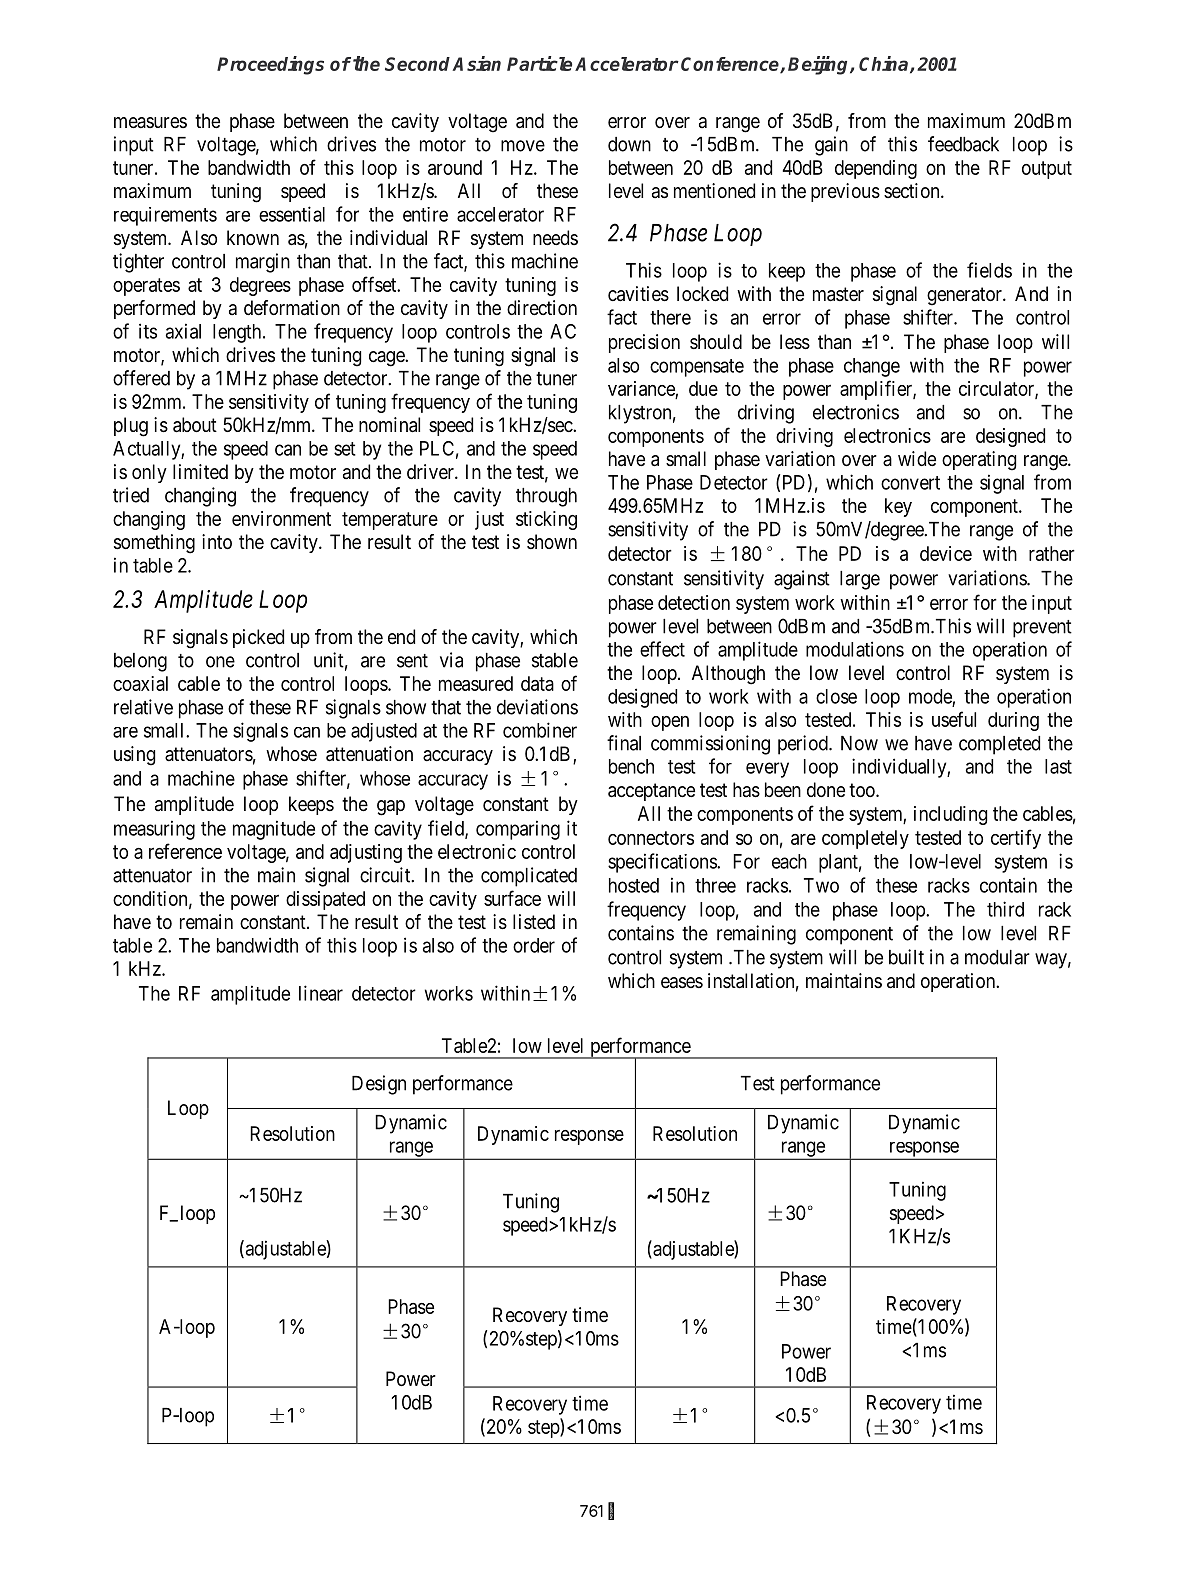 This document has height=1576, width=1184. I want to click on device, so click(946, 553).
